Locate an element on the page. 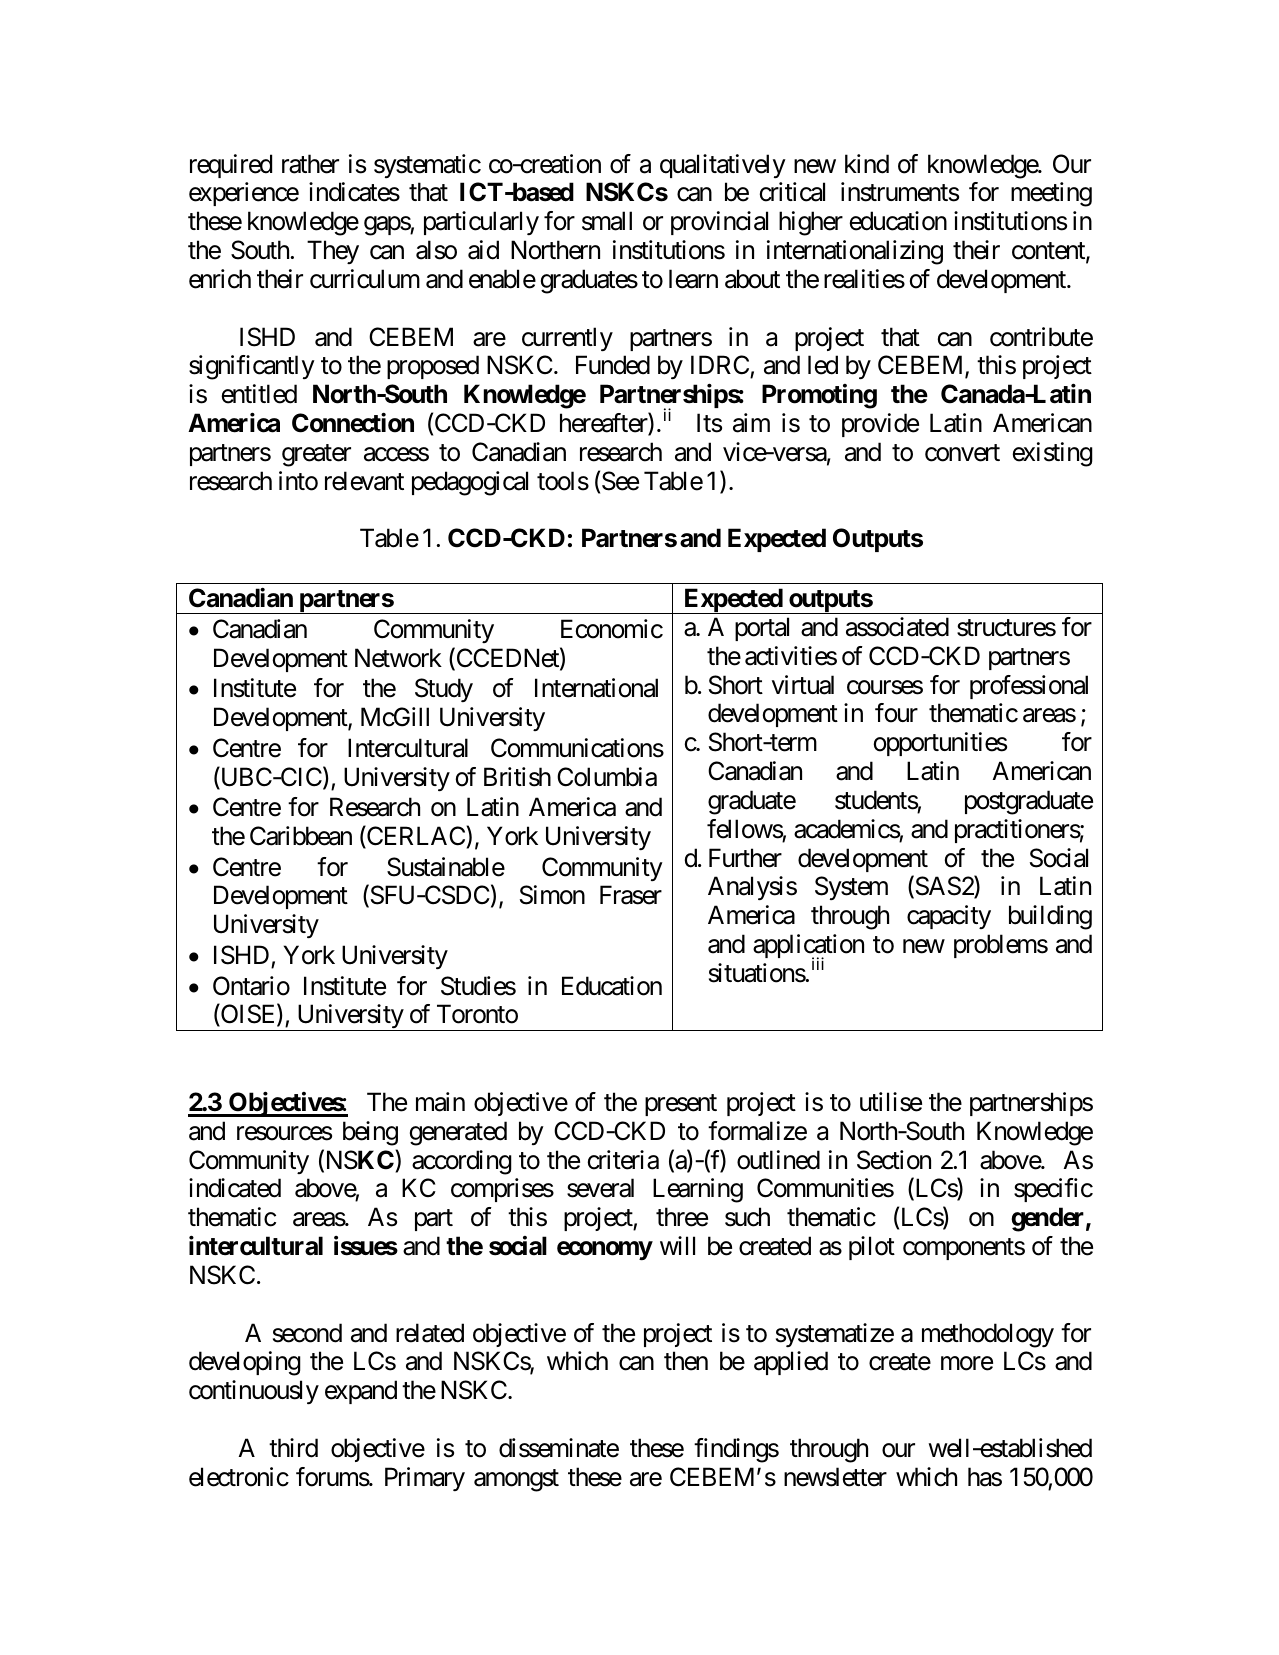 This document has height=1655, width=1279. capacity is located at coordinates (949, 917).
